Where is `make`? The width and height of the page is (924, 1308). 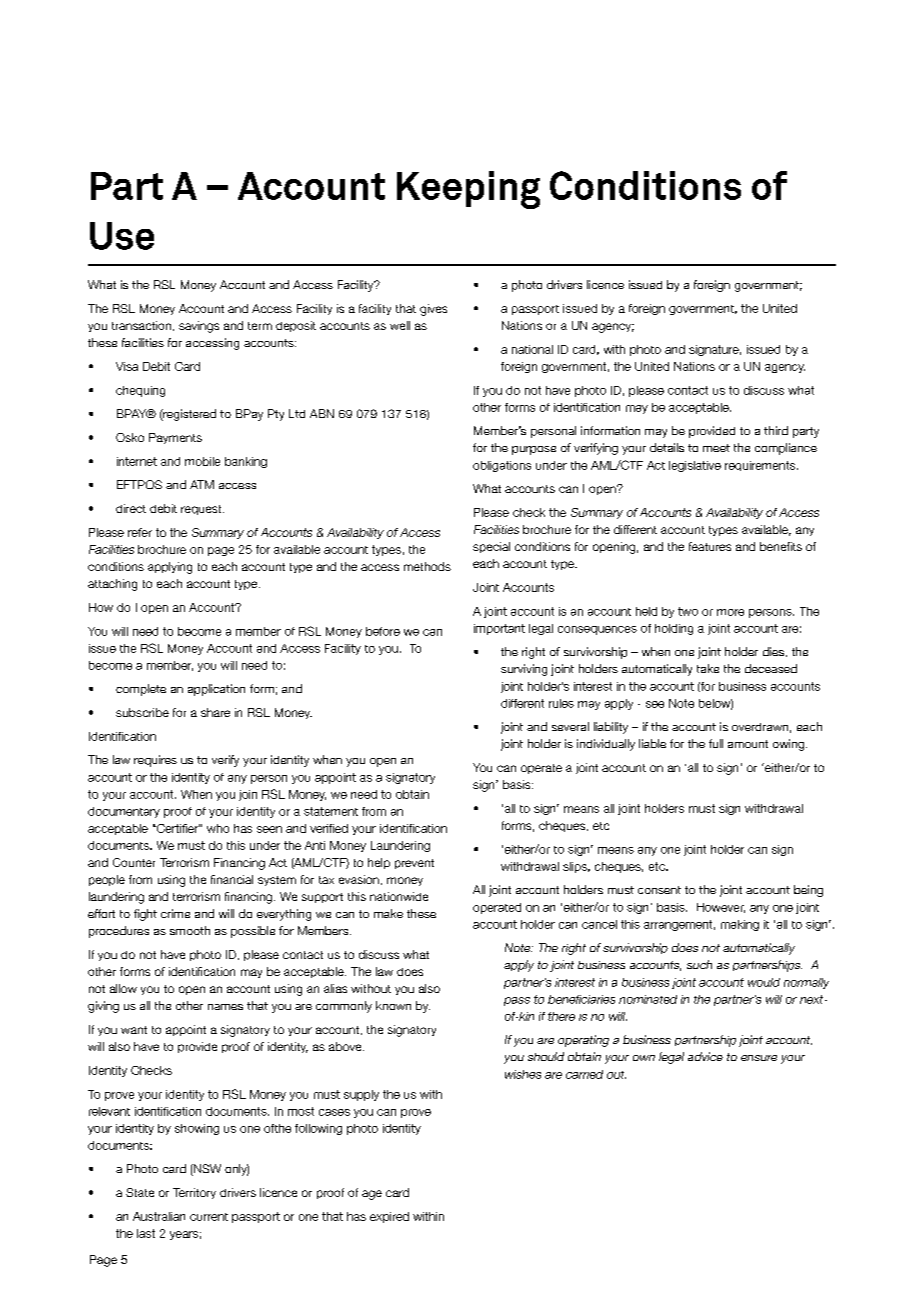
make is located at coordinates (388, 913).
